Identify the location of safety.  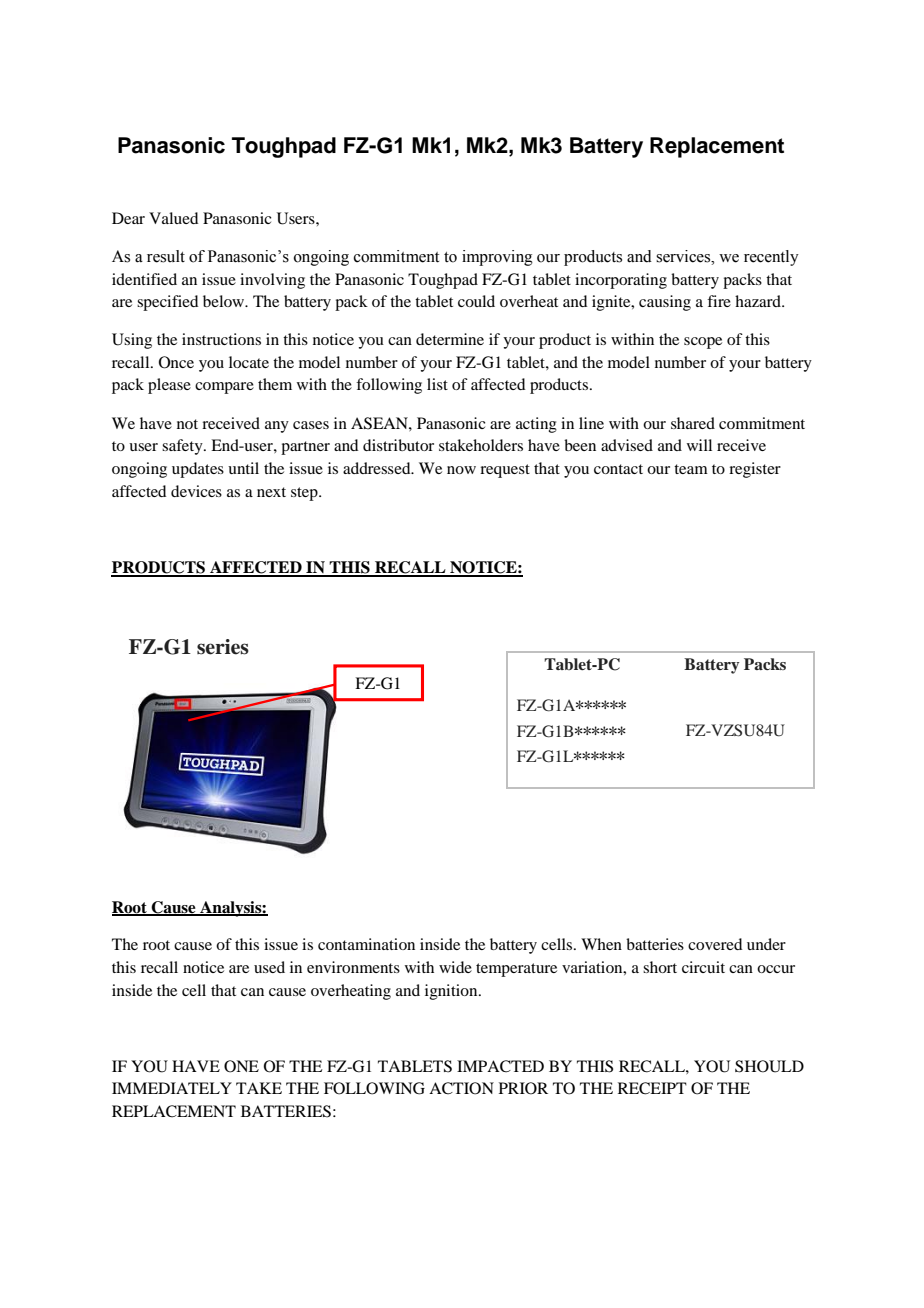
(183, 447).
